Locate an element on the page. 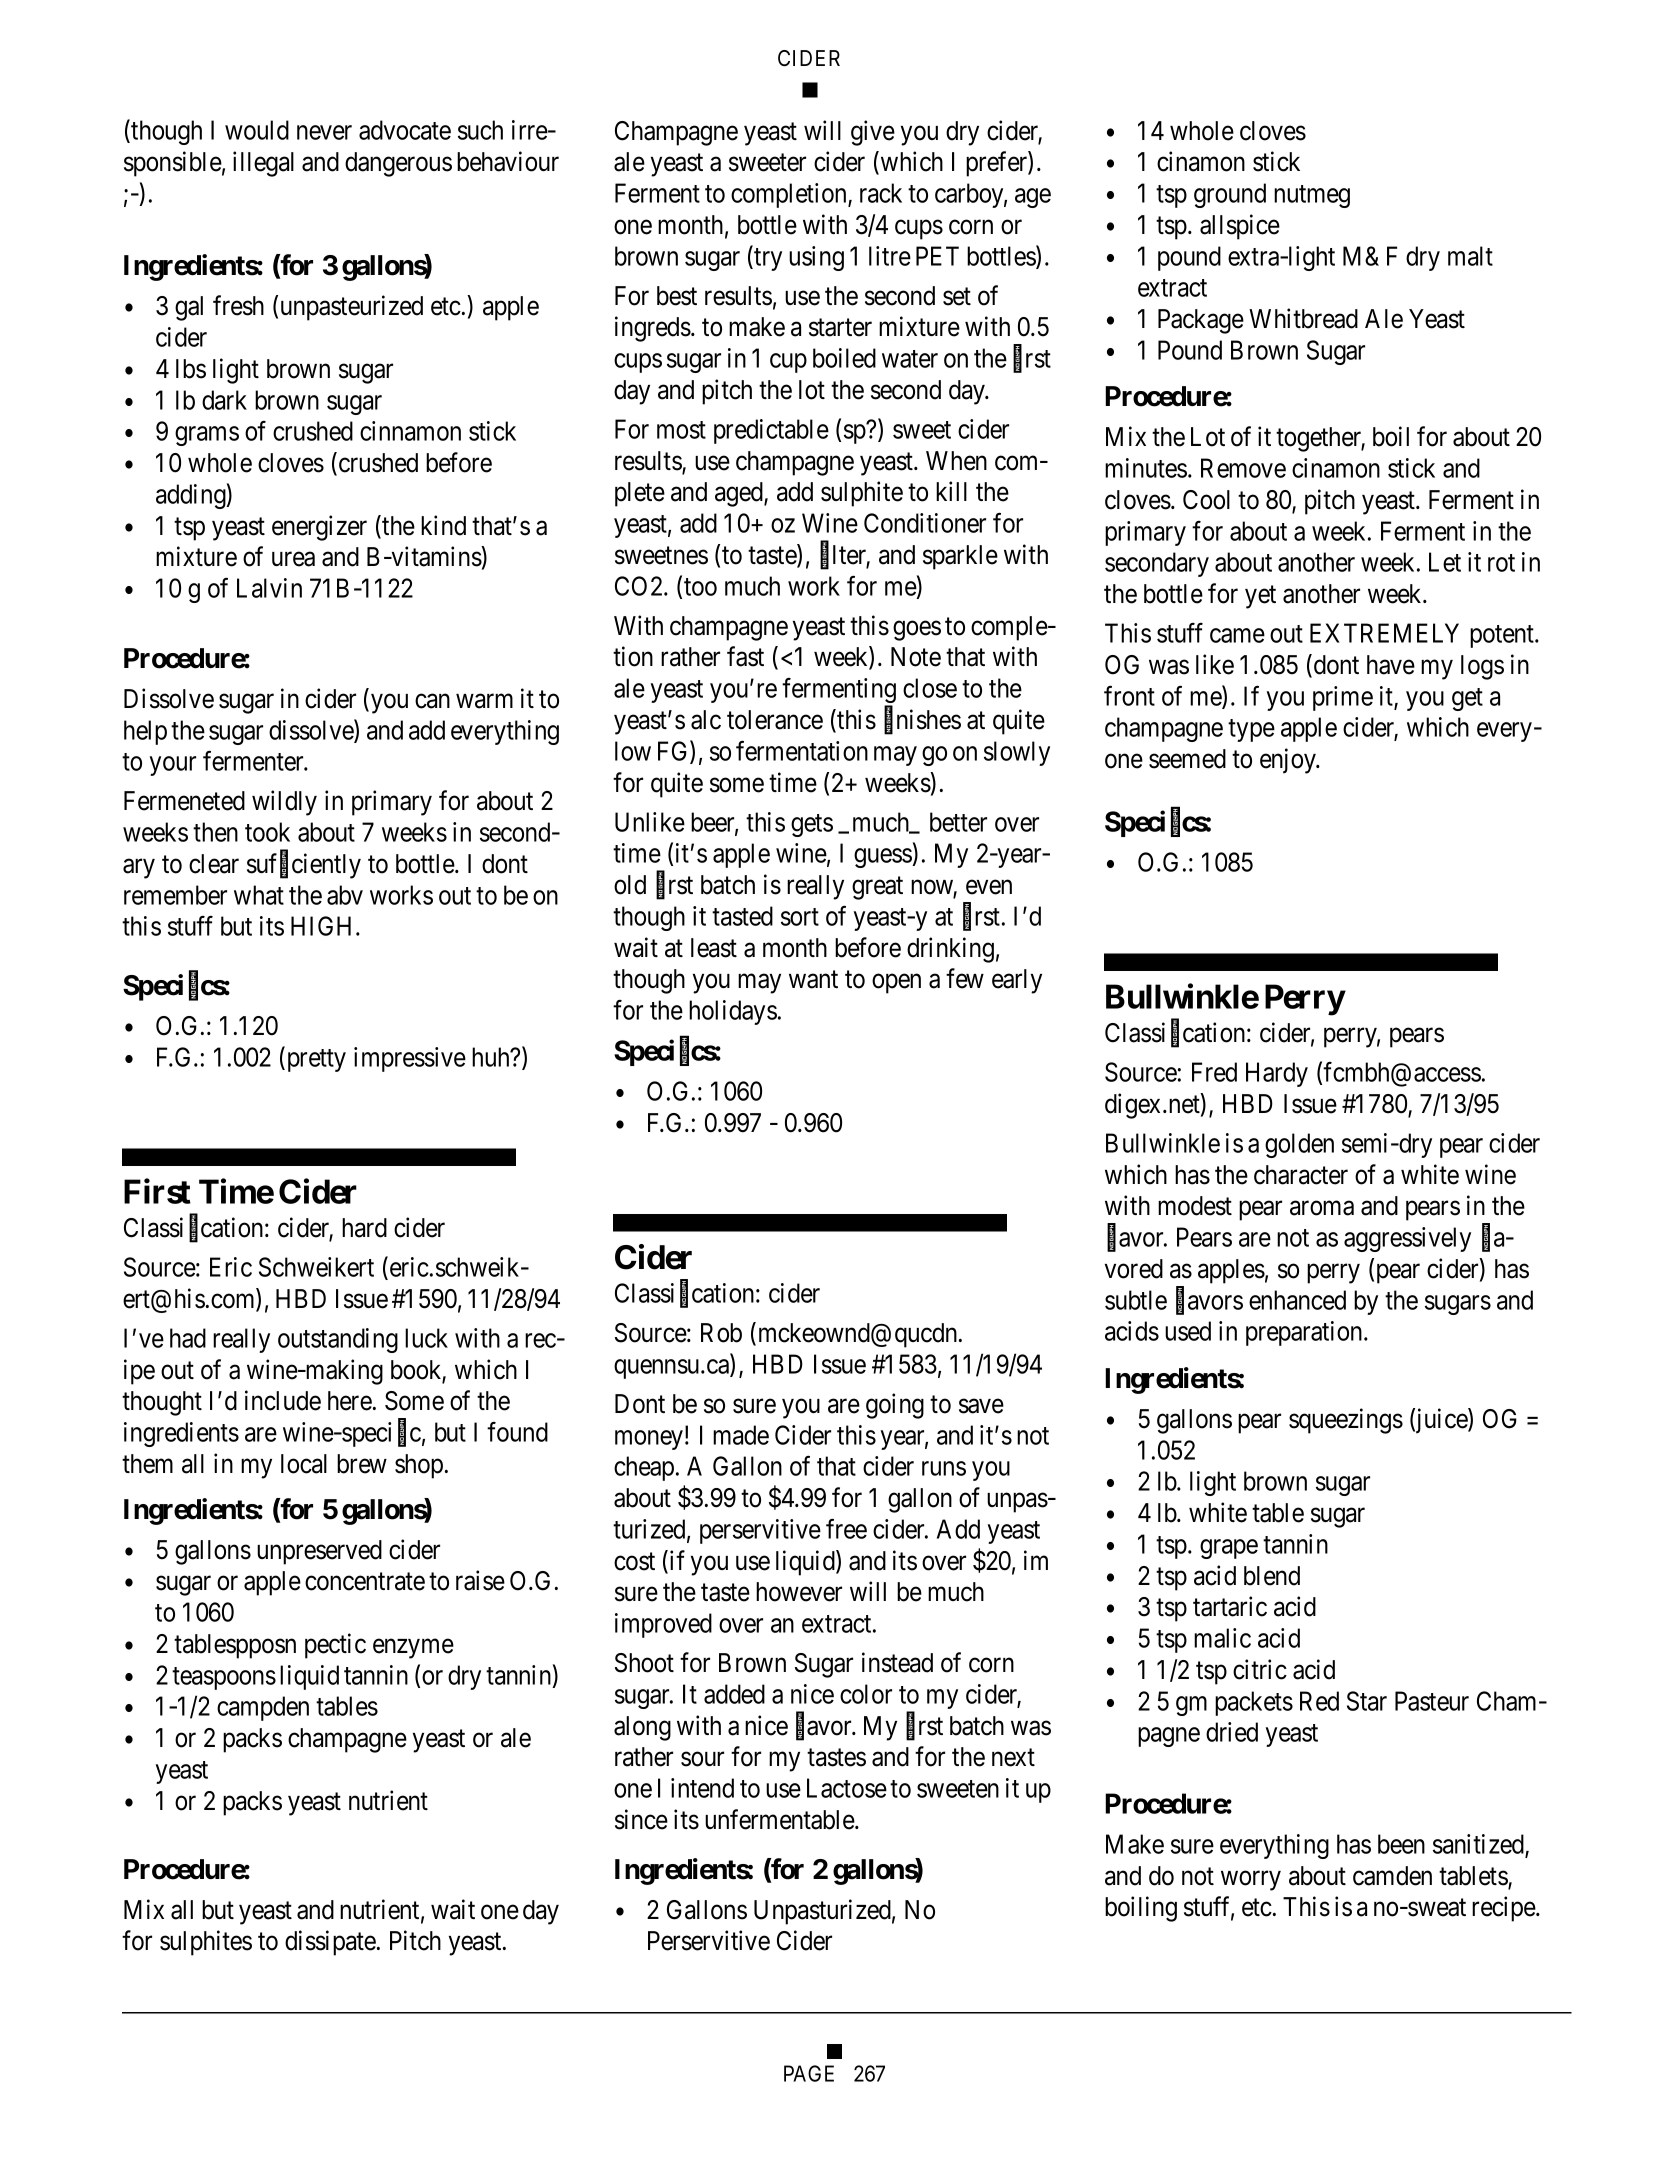  golden is located at coordinates (1299, 1145).
